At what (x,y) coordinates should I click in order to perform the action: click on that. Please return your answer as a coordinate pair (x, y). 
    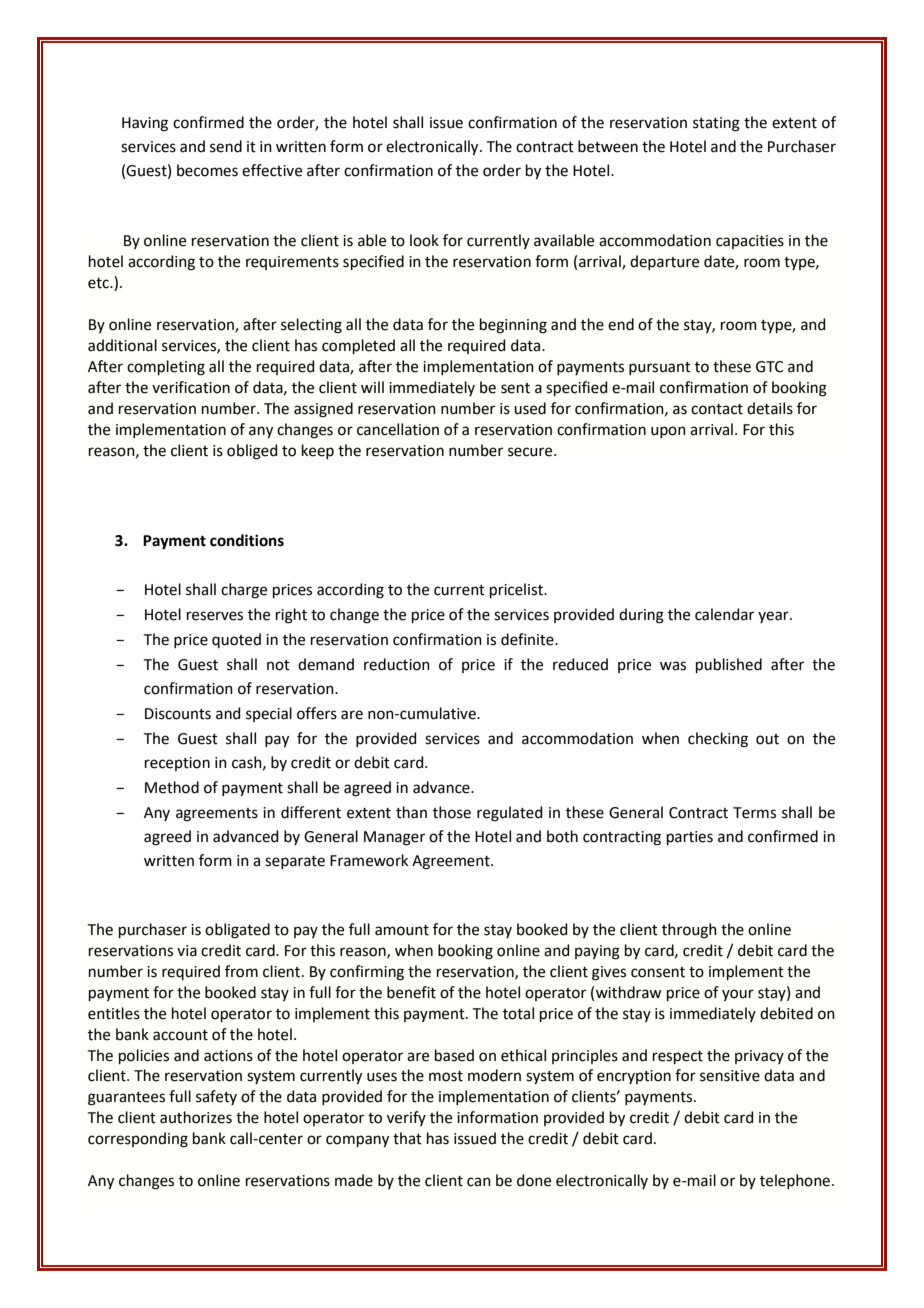
    Looking at the image, I should click on (407, 1138).
